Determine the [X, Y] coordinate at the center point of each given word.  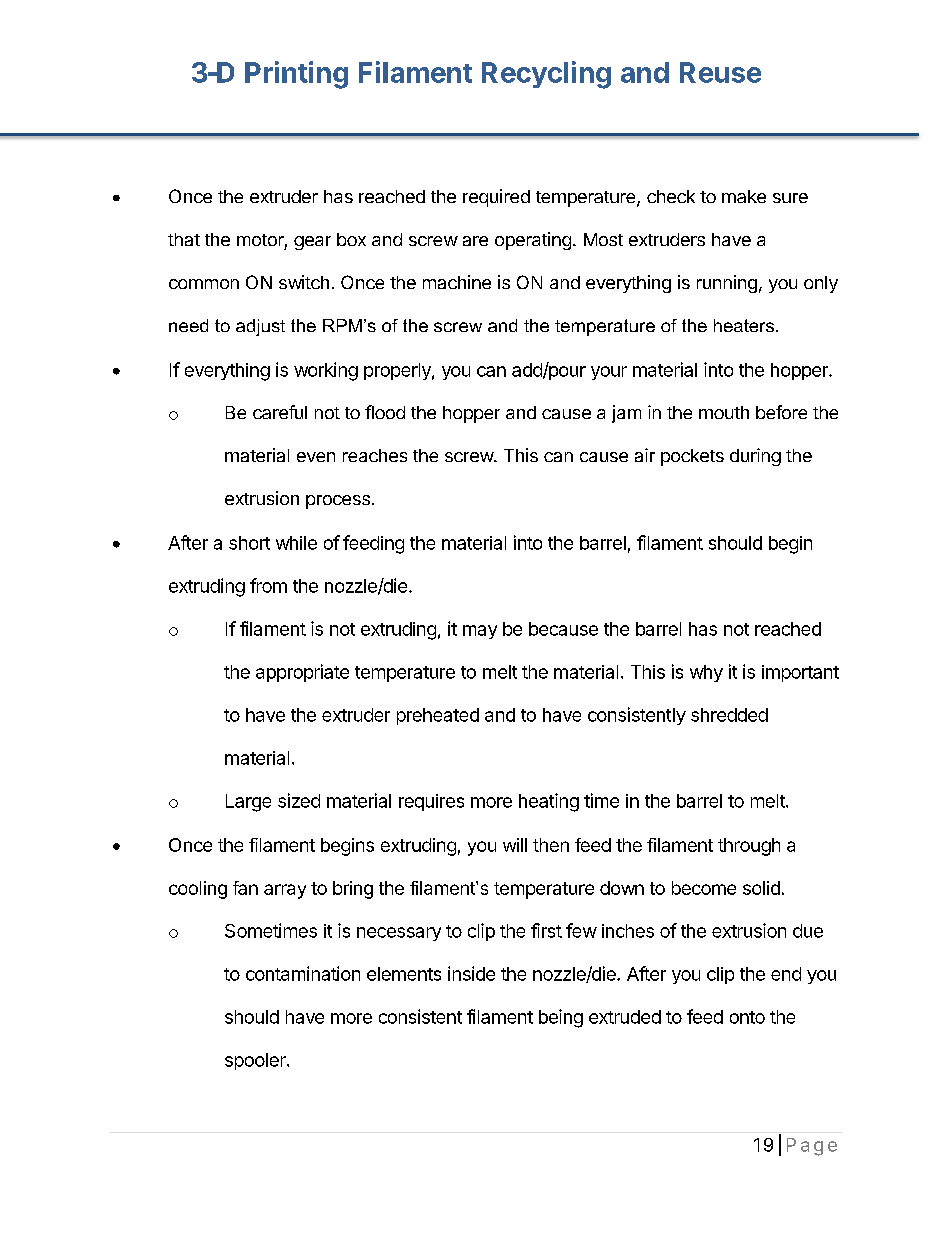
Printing [296, 75]
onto [747, 1017]
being [561, 1018]
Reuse [720, 72]
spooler [256, 1061]
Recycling [546, 75]
